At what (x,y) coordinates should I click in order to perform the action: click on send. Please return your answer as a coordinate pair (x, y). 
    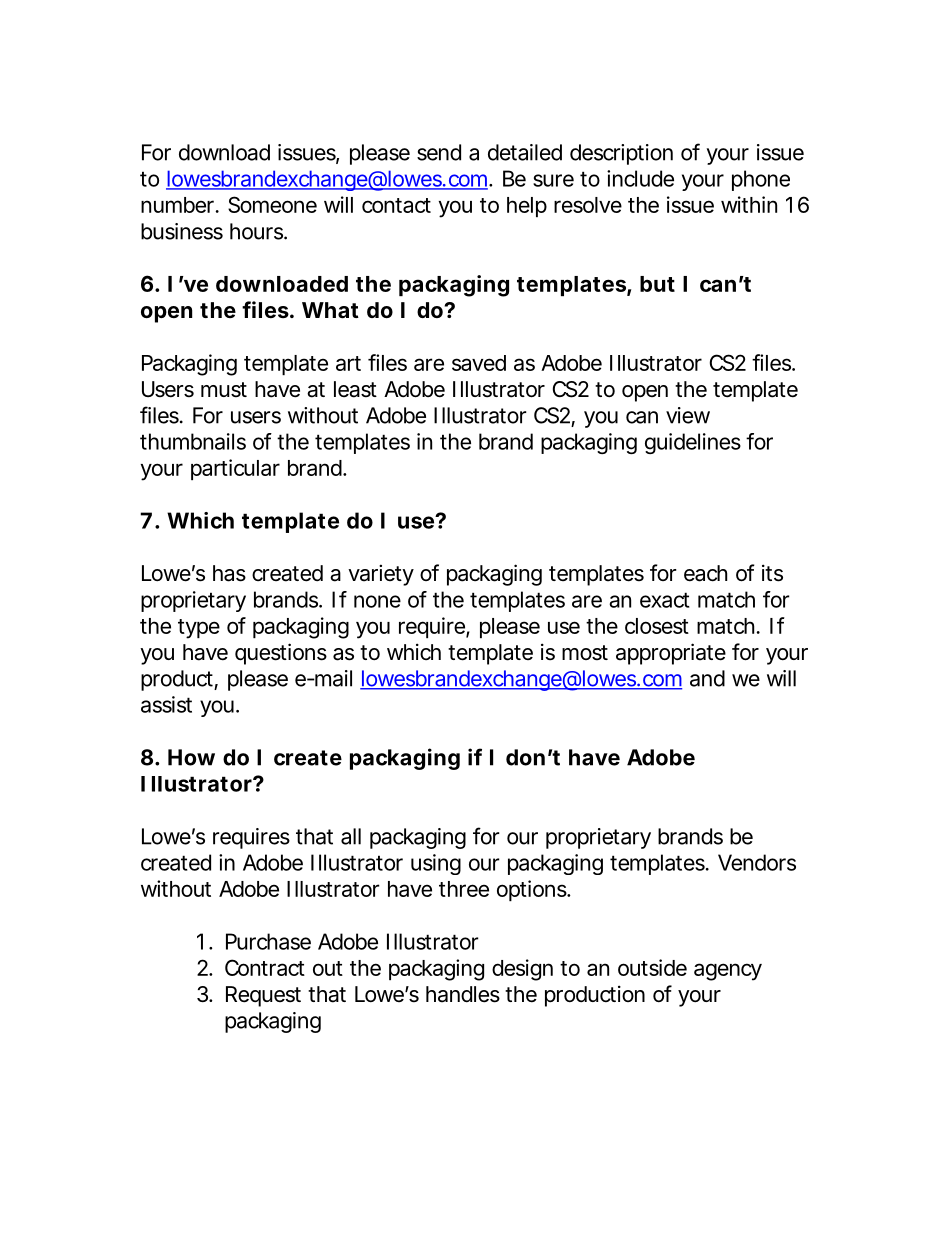
    Looking at the image, I should click on (439, 152).
